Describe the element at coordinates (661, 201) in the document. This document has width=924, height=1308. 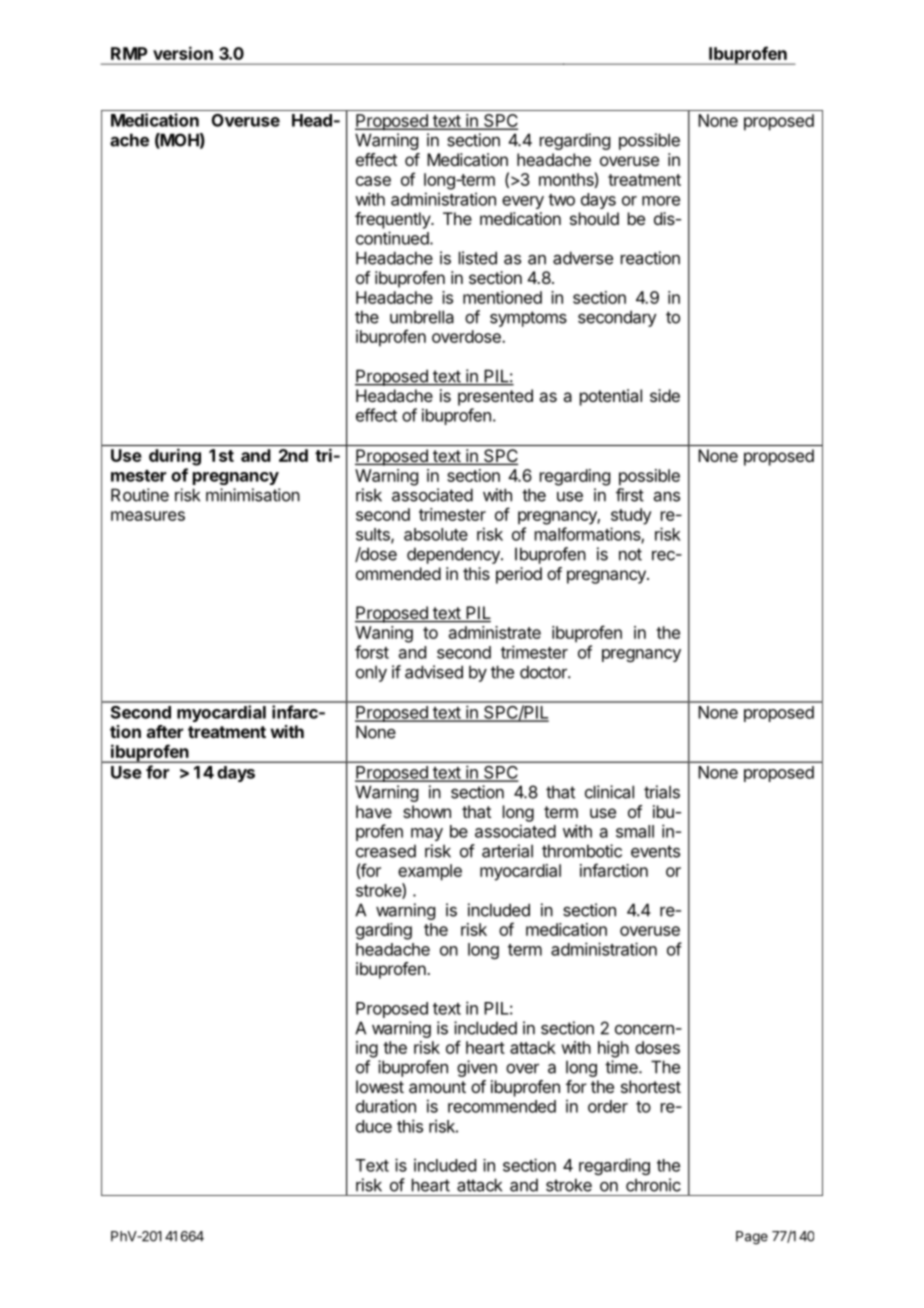
I see `more` at that location.
